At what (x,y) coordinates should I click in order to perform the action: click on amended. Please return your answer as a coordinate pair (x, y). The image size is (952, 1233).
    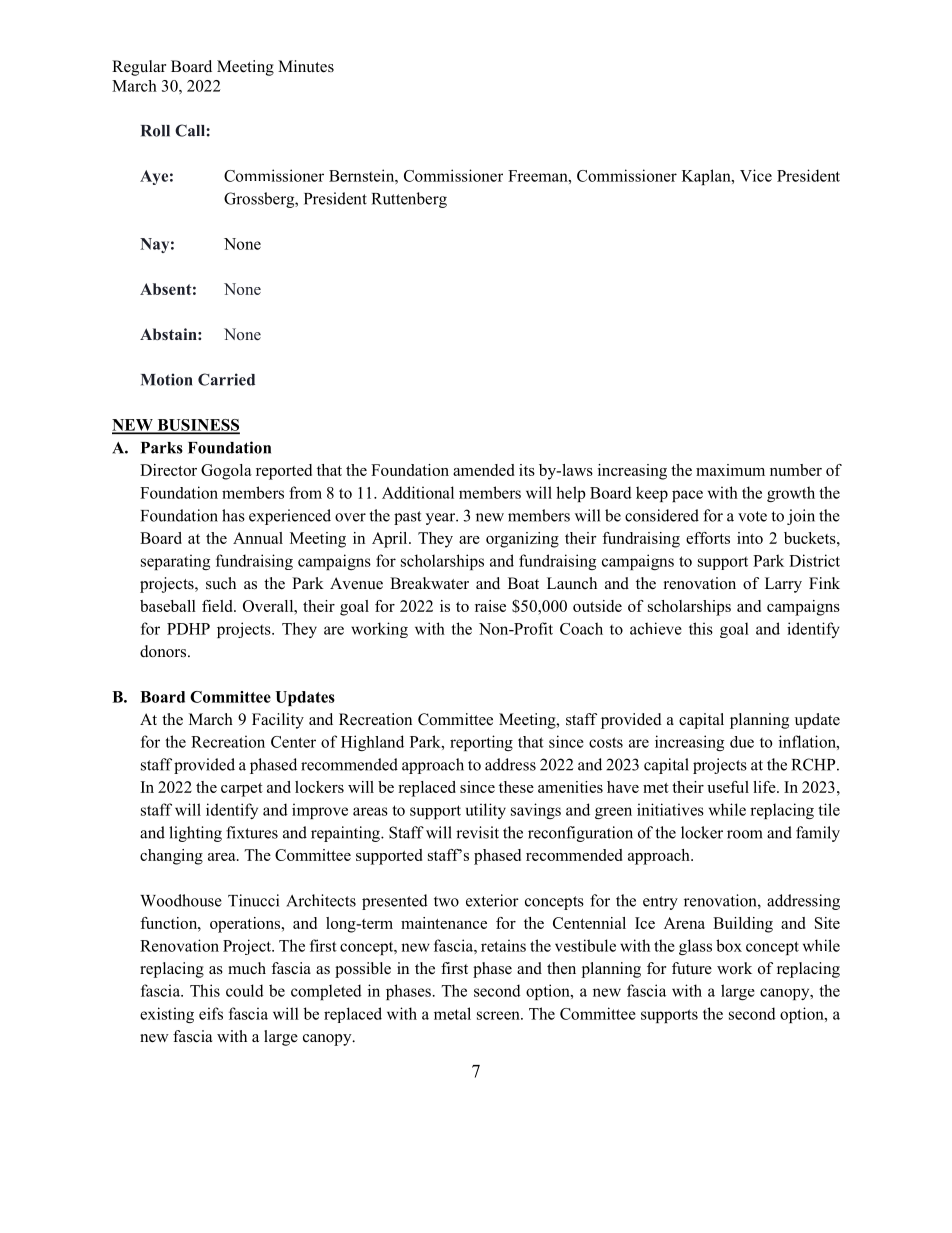
    Looking at the image, I should click on (483, 470).
